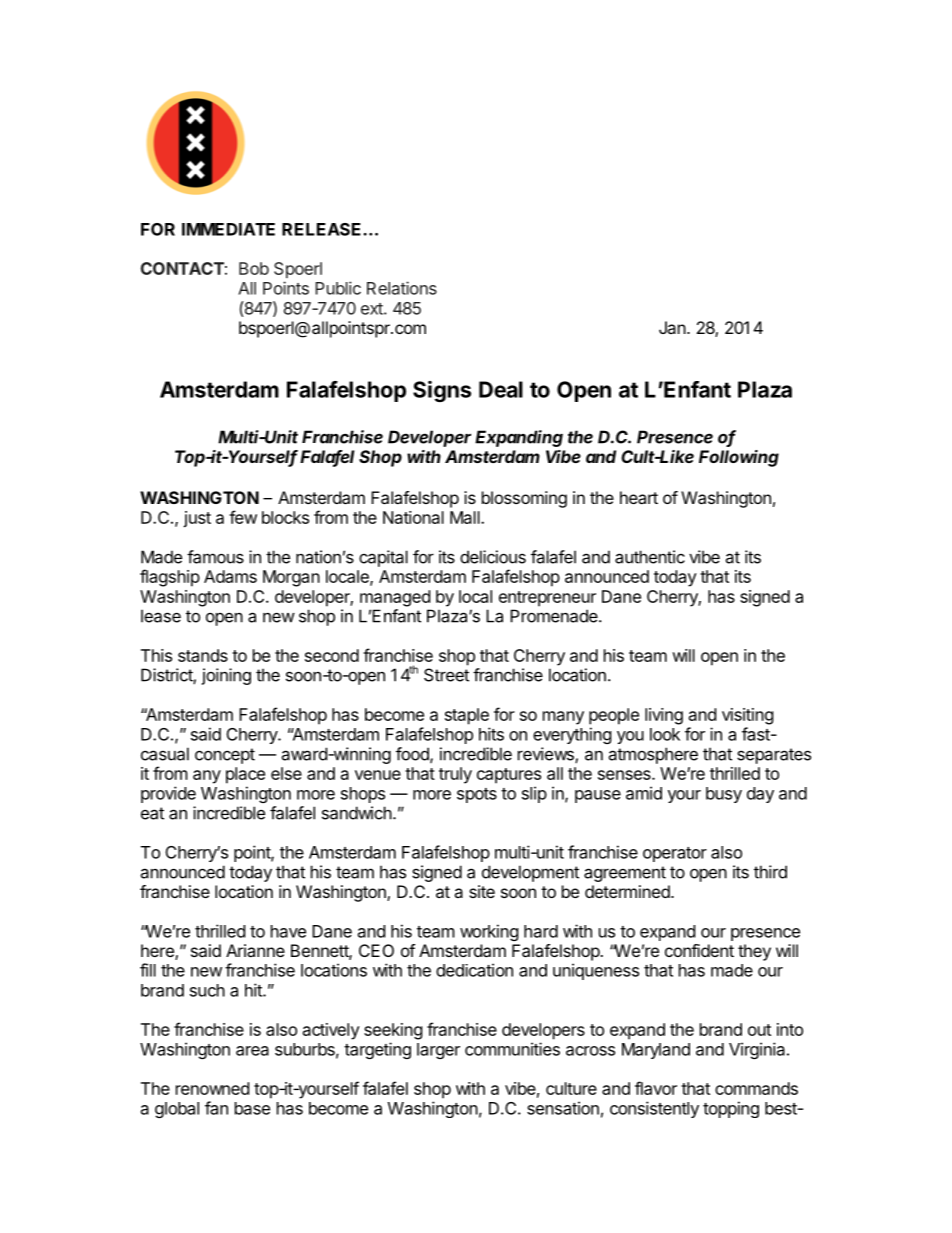 This screenshot has width=952, height=1233. I want to click on Jan, so click(672, 327).
